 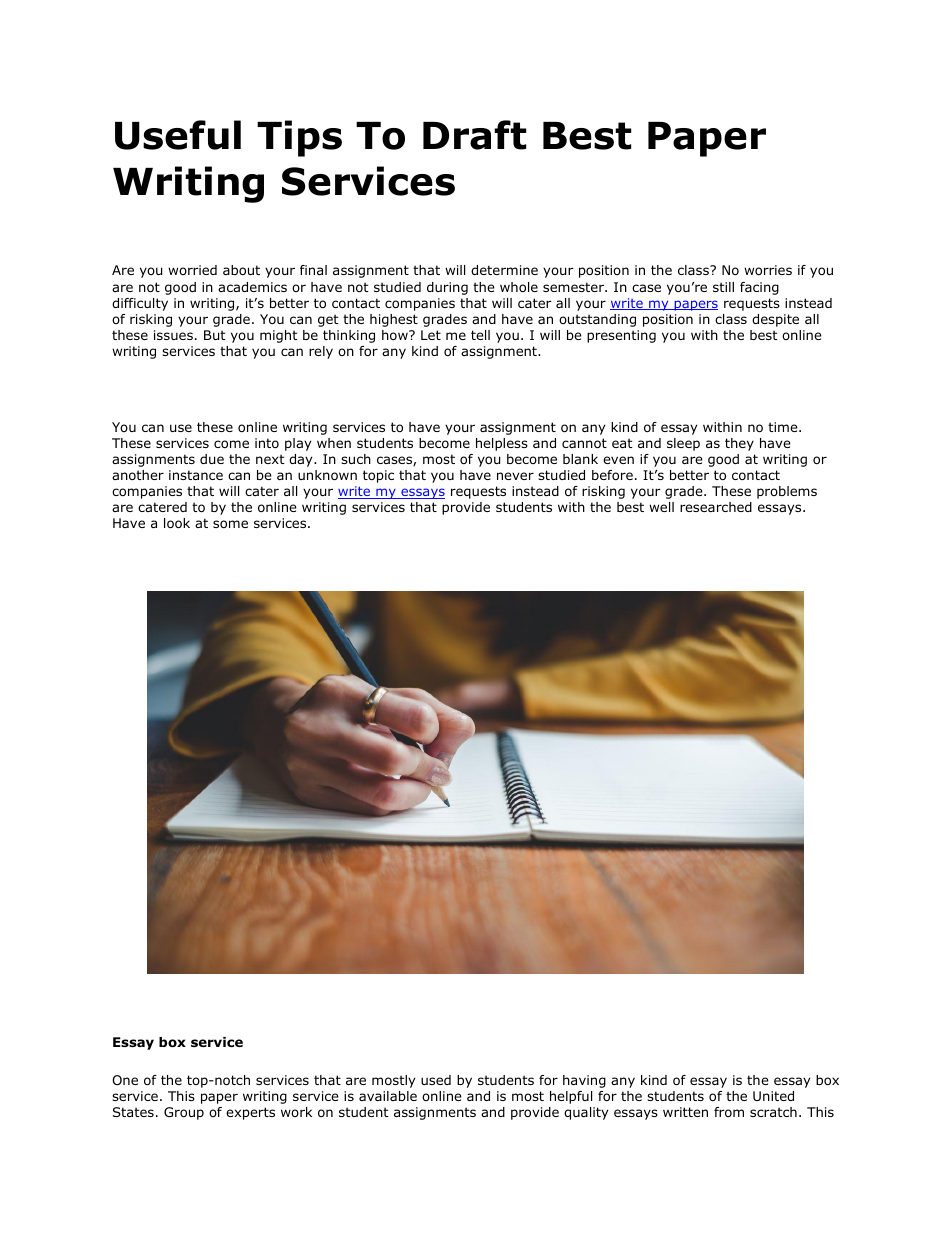 What do you see at coordinates (502, 444) in the screenshot?
I see `helpless` at bounding box center [502, 444].
